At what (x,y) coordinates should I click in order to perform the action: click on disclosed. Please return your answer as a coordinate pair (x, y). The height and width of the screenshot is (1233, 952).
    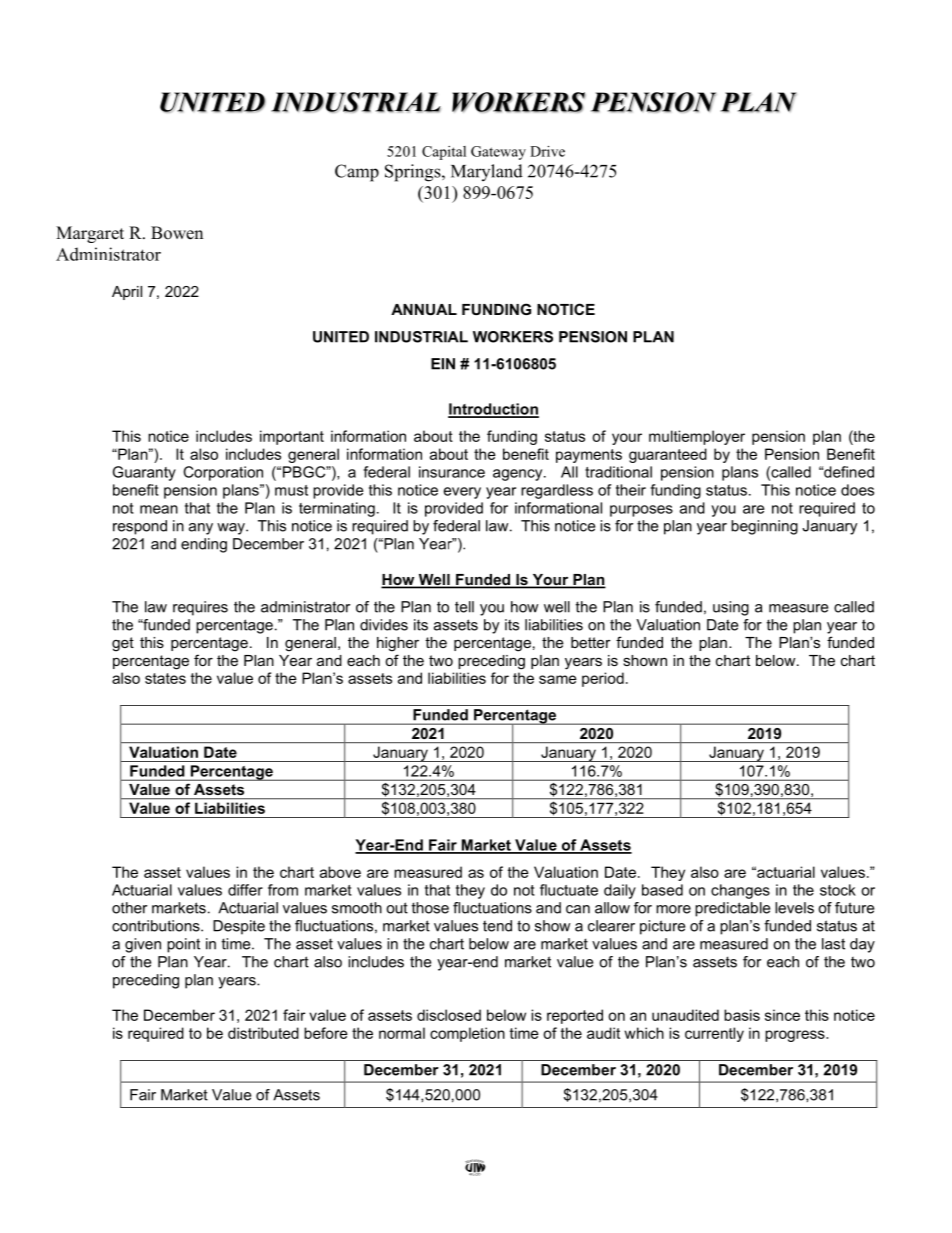
    Looking at the image, I should click on (449, 1015).
